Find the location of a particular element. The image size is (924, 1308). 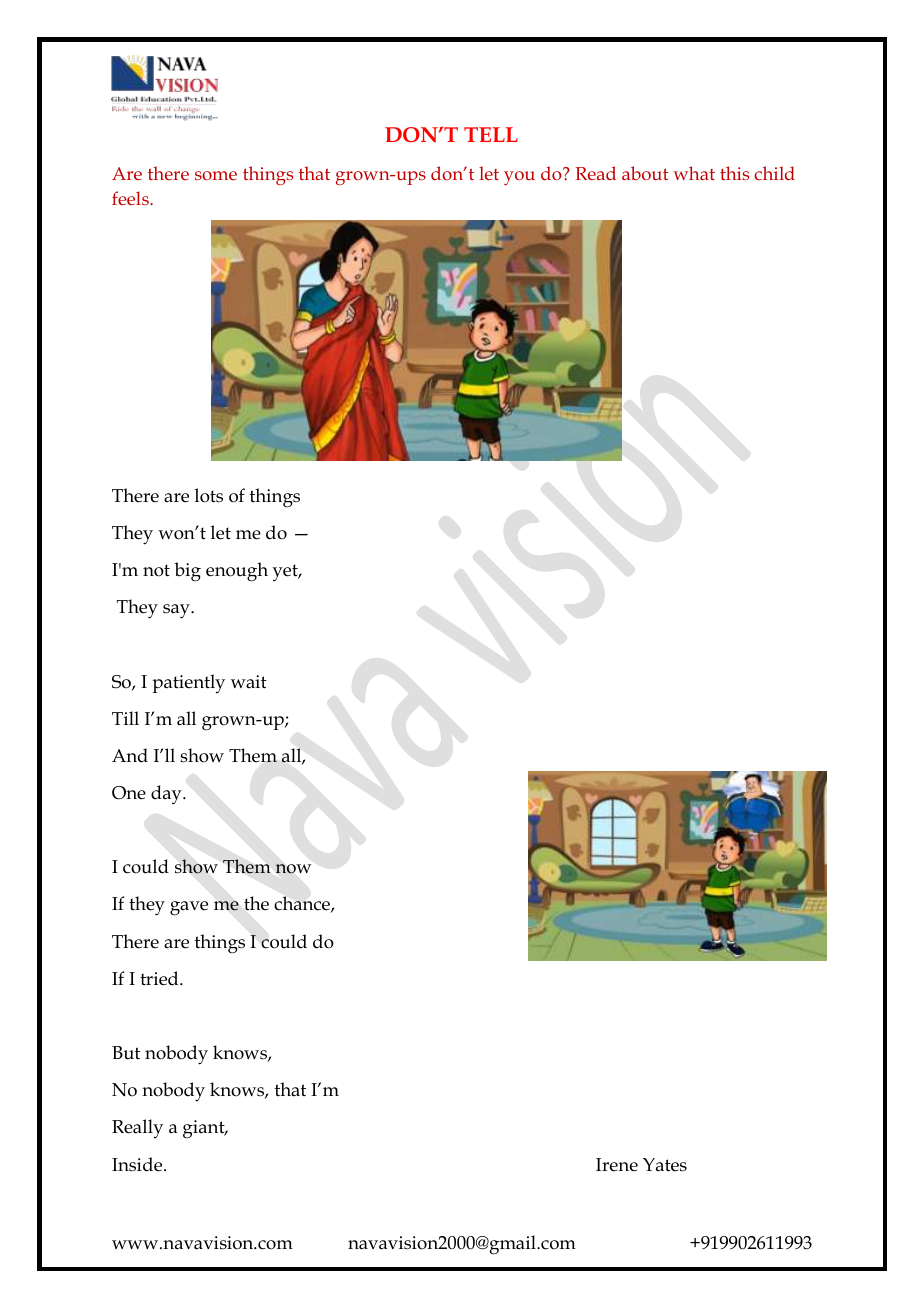

what is located at coordinates (694, 173).
